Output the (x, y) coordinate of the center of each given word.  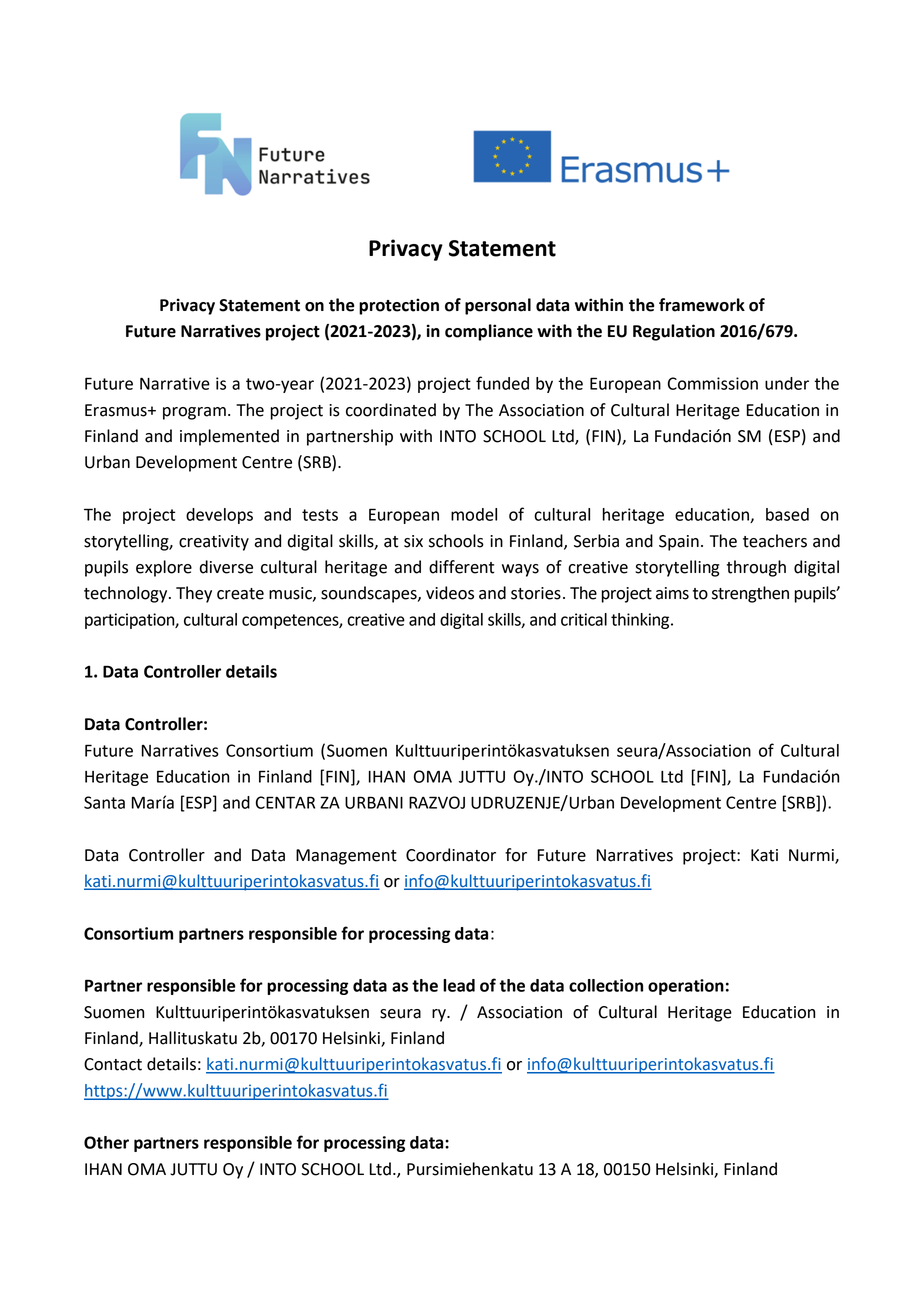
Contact (113, 1064)
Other (106, 1142)
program (194, 413)
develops (219, 516)
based (787, 514)
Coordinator (451, 855)
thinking (641, 621)
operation (686, 987)
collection (606, 985)
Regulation (674, 332)
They (194, 594)
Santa (104, 802)
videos (450, 593)
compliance (489, 332)
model (474, 514)
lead (459, 985)
